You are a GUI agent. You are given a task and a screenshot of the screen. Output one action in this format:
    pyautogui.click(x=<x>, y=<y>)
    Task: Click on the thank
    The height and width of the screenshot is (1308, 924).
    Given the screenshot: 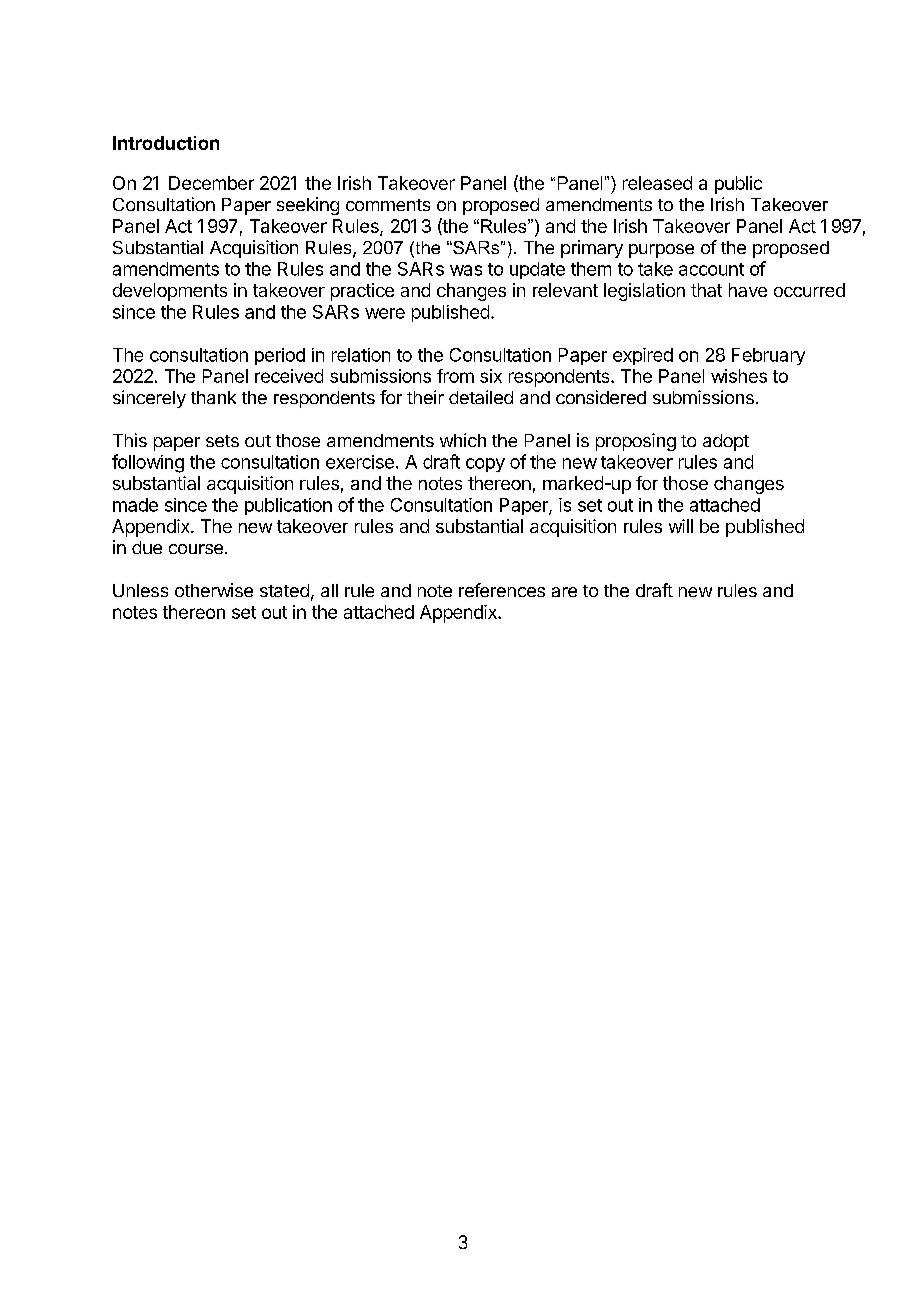 What is the action you would take?
    pyautogui.click(x=213, y=397)
